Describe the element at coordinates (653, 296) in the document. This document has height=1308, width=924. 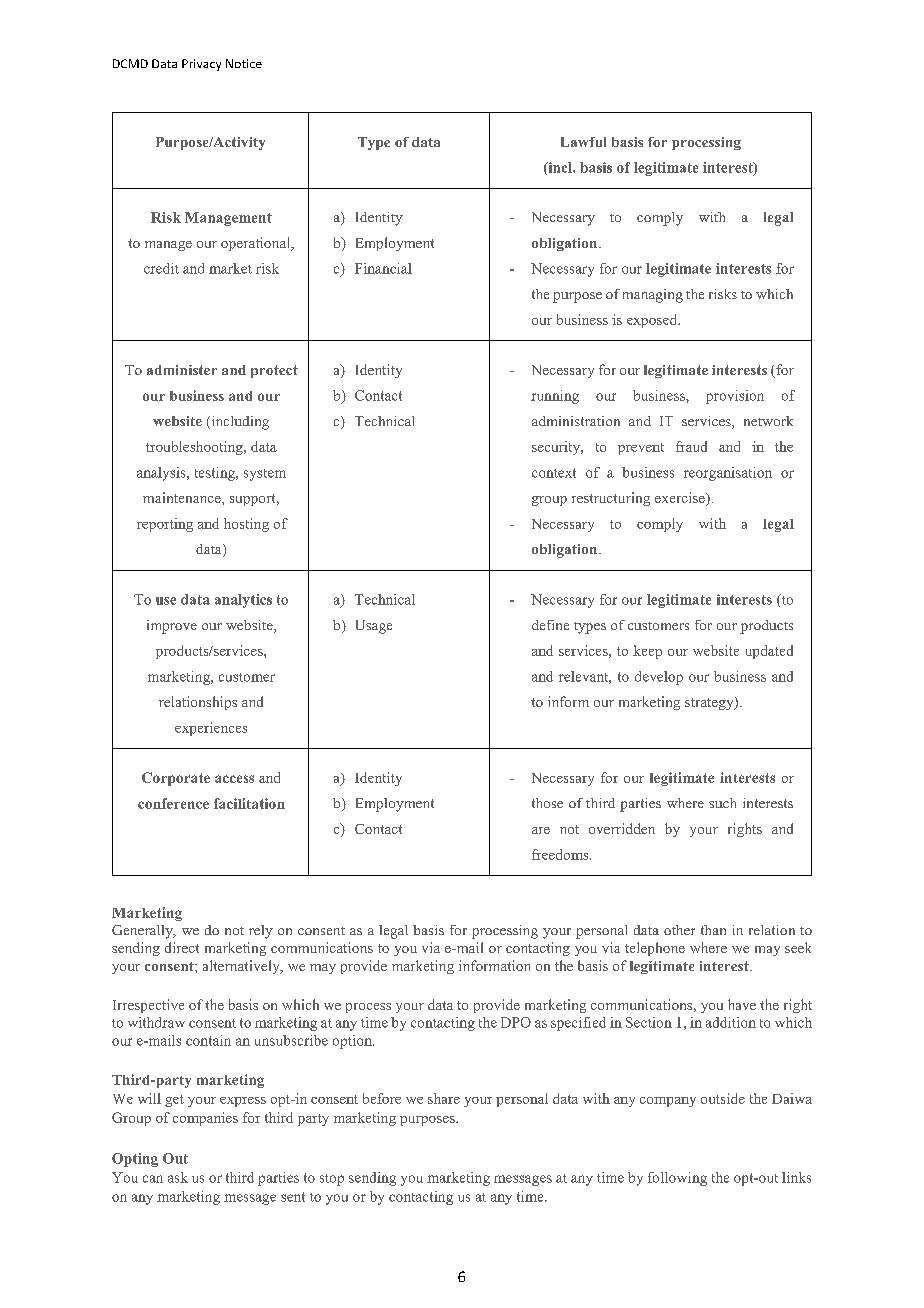
I see `managing` at that location.
